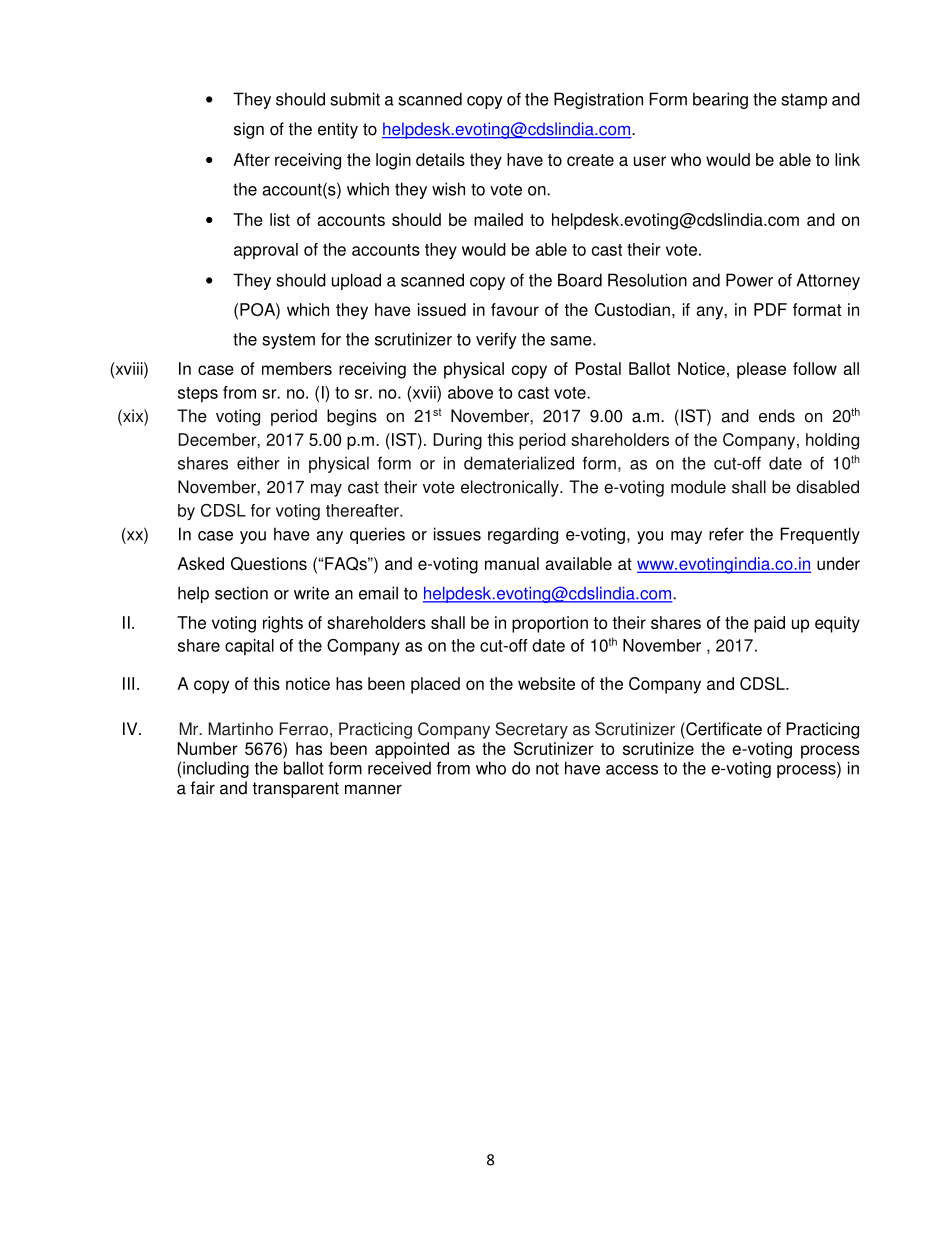 Image resolution: width=952 pixels, height=1233 pixels. What do you see at coordinates (777, 416) in the document?
I see `ends` at bounding box center [777, 416].
